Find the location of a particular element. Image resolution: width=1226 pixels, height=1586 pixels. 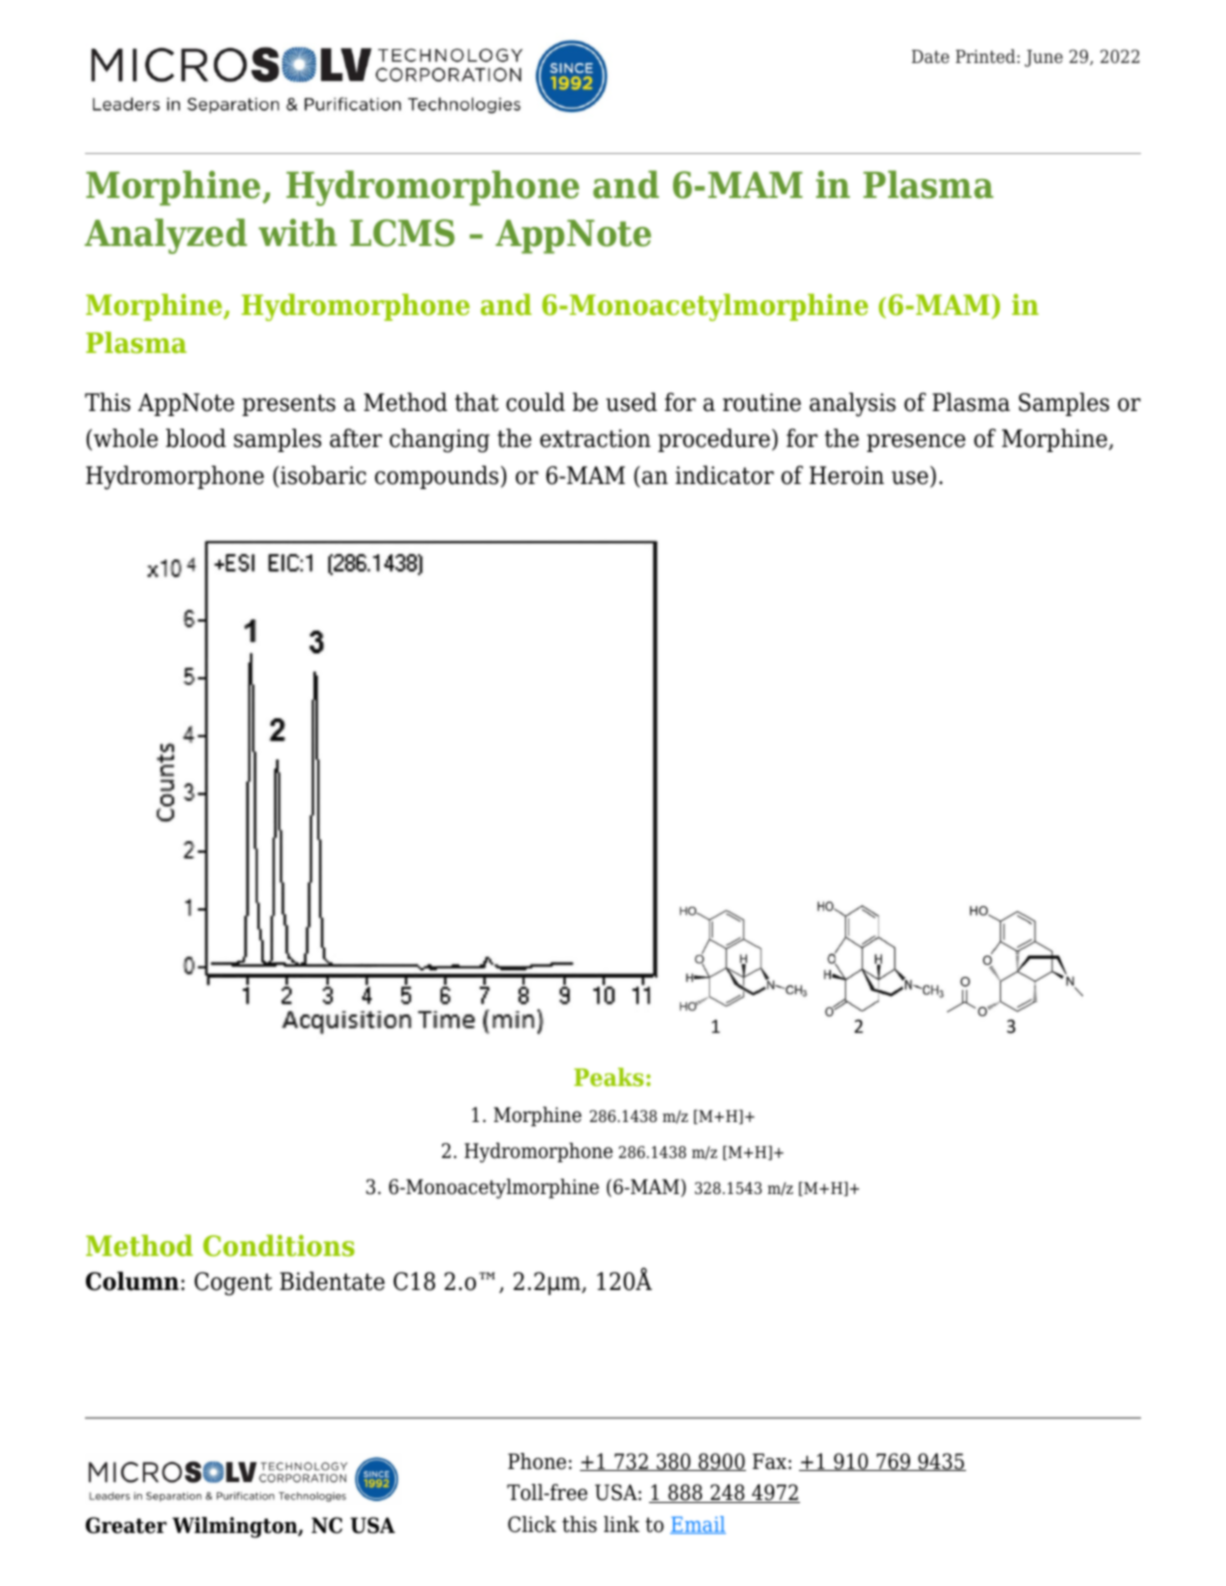

with is located at coordinates (298, 232).
